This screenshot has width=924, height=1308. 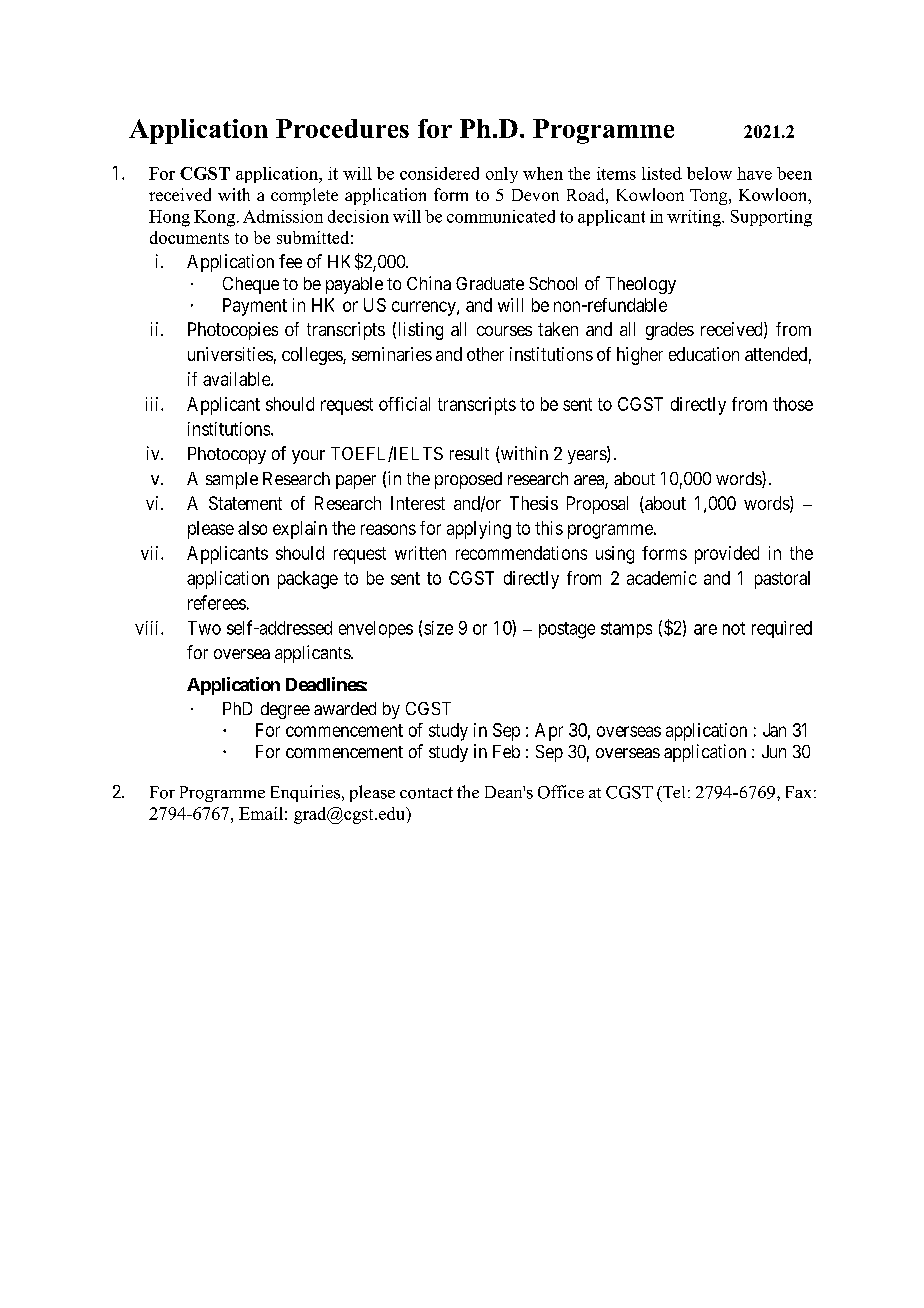 I want to click on Enquiries, so click(x=305, y=793).
